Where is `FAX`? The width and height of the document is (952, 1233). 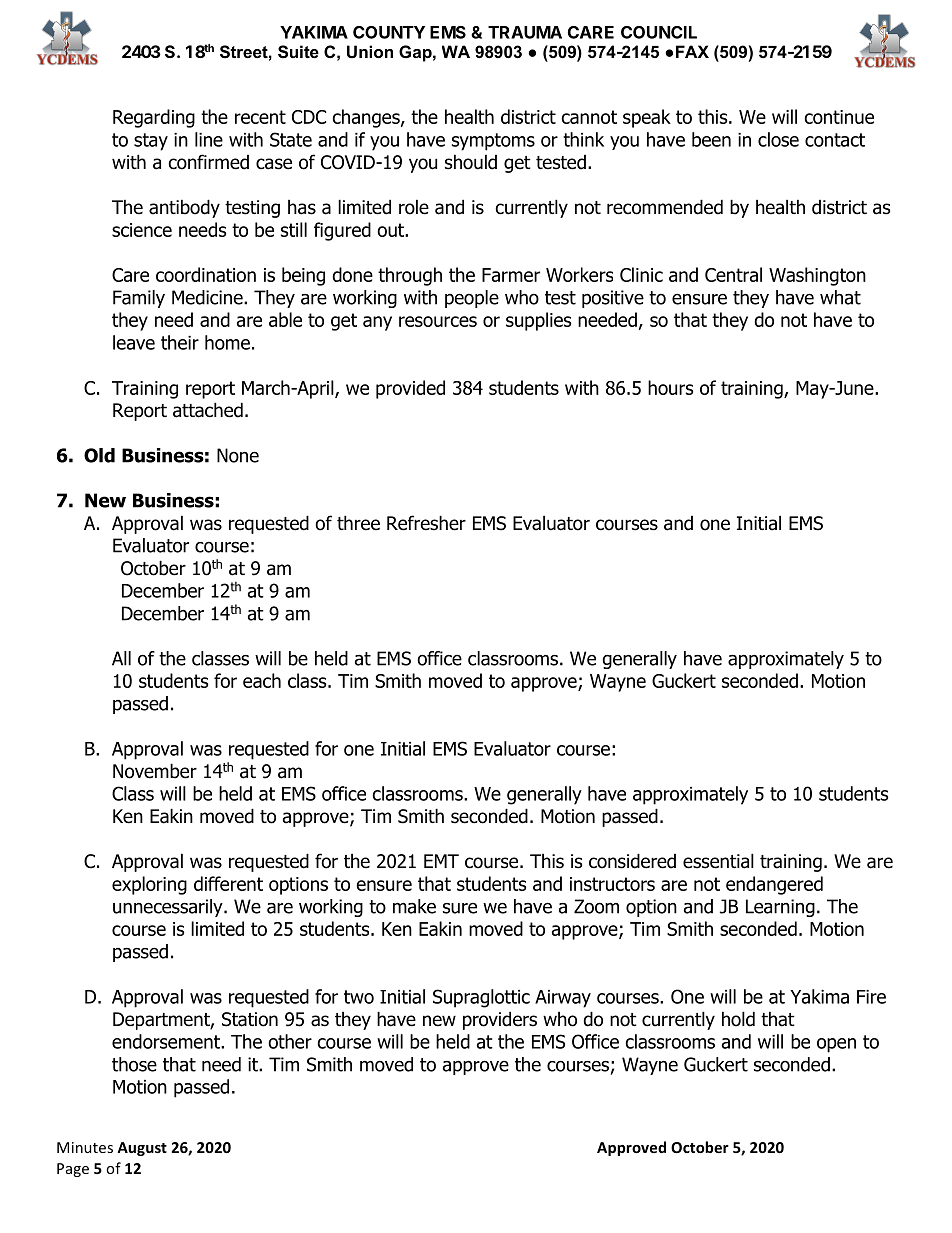 FAX is located at coordinates (692, 51).
